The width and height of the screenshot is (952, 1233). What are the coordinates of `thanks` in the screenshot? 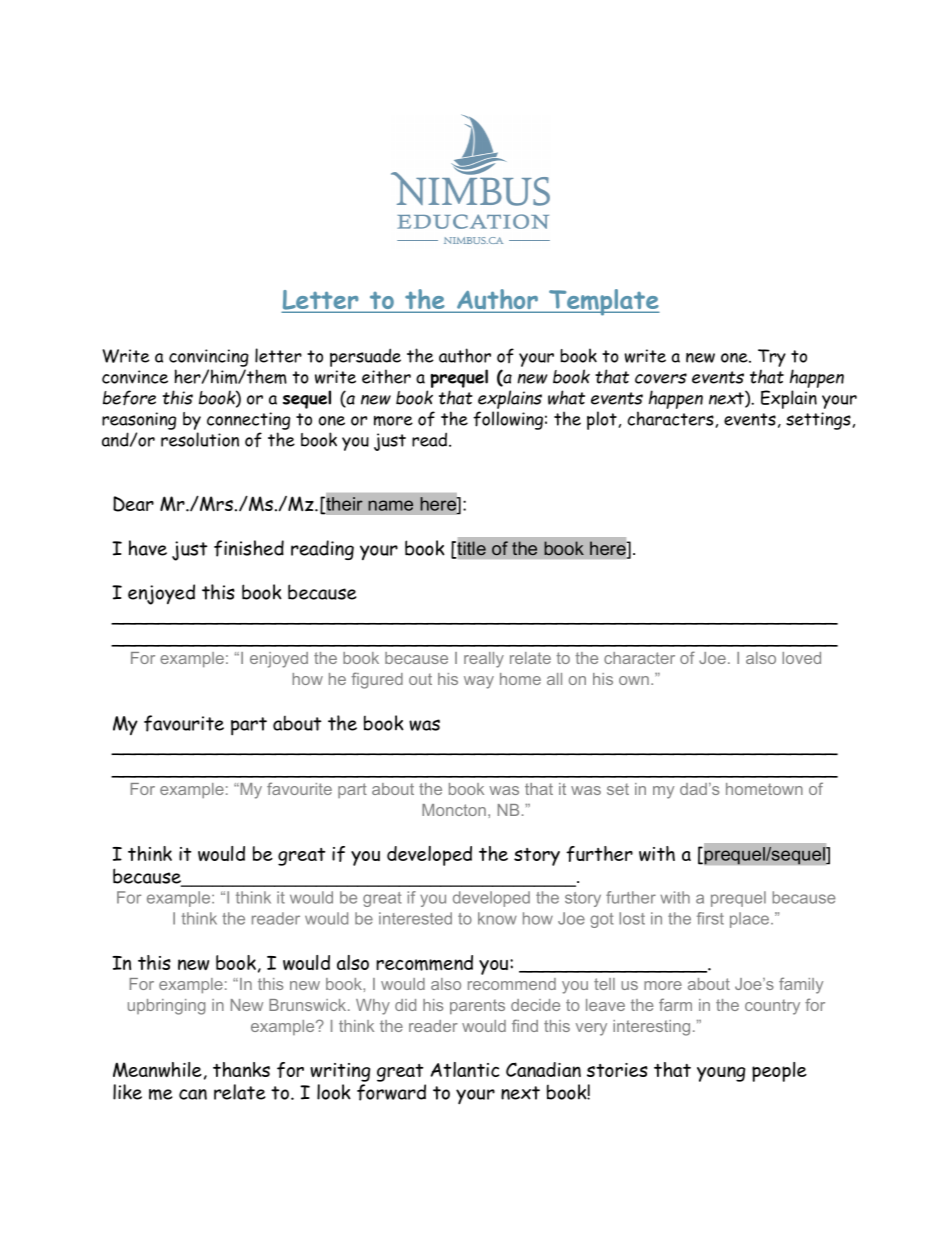 It's located at (241, 1069).
